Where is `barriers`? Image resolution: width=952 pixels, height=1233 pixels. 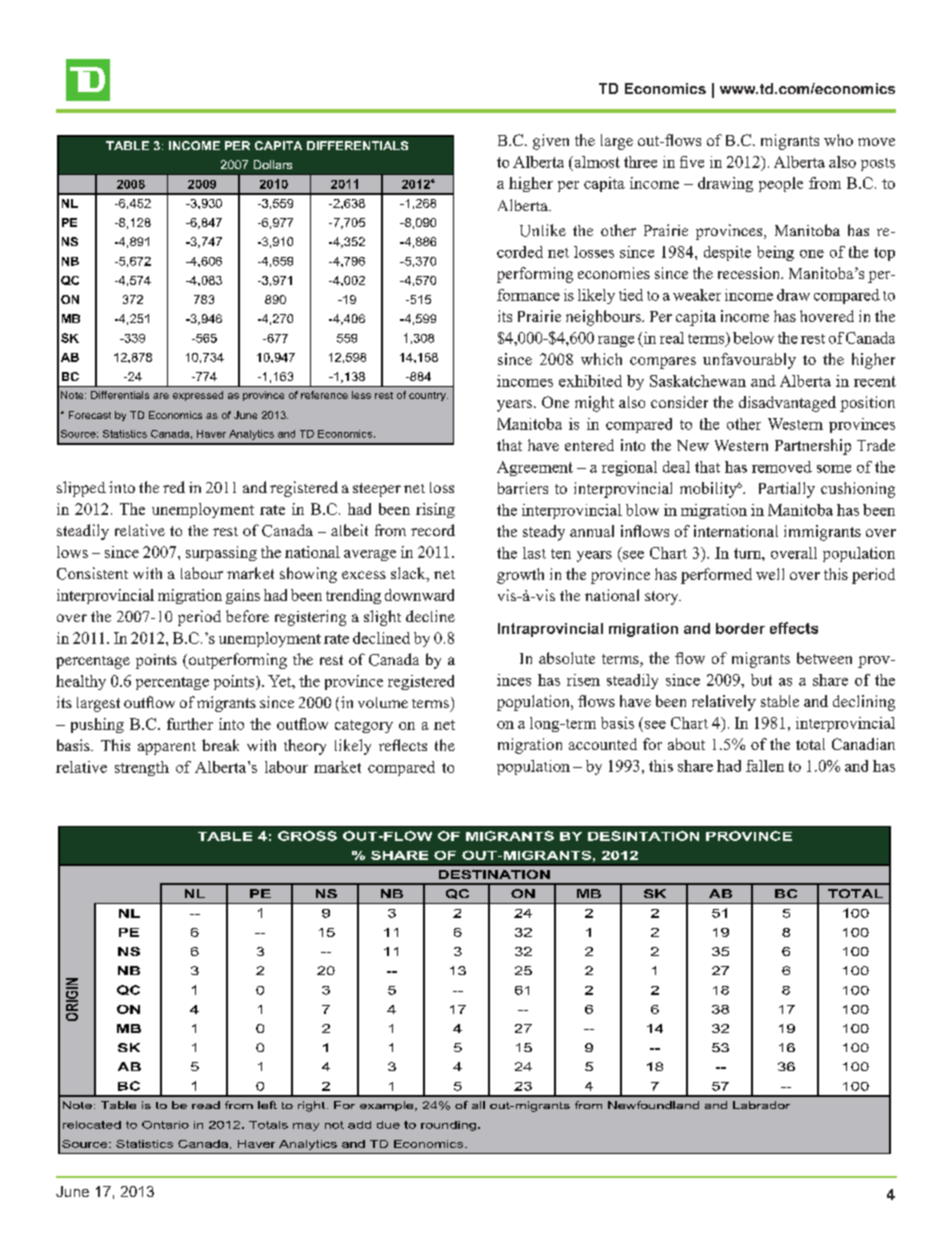
barriers is located at coordinates (523, 488).
